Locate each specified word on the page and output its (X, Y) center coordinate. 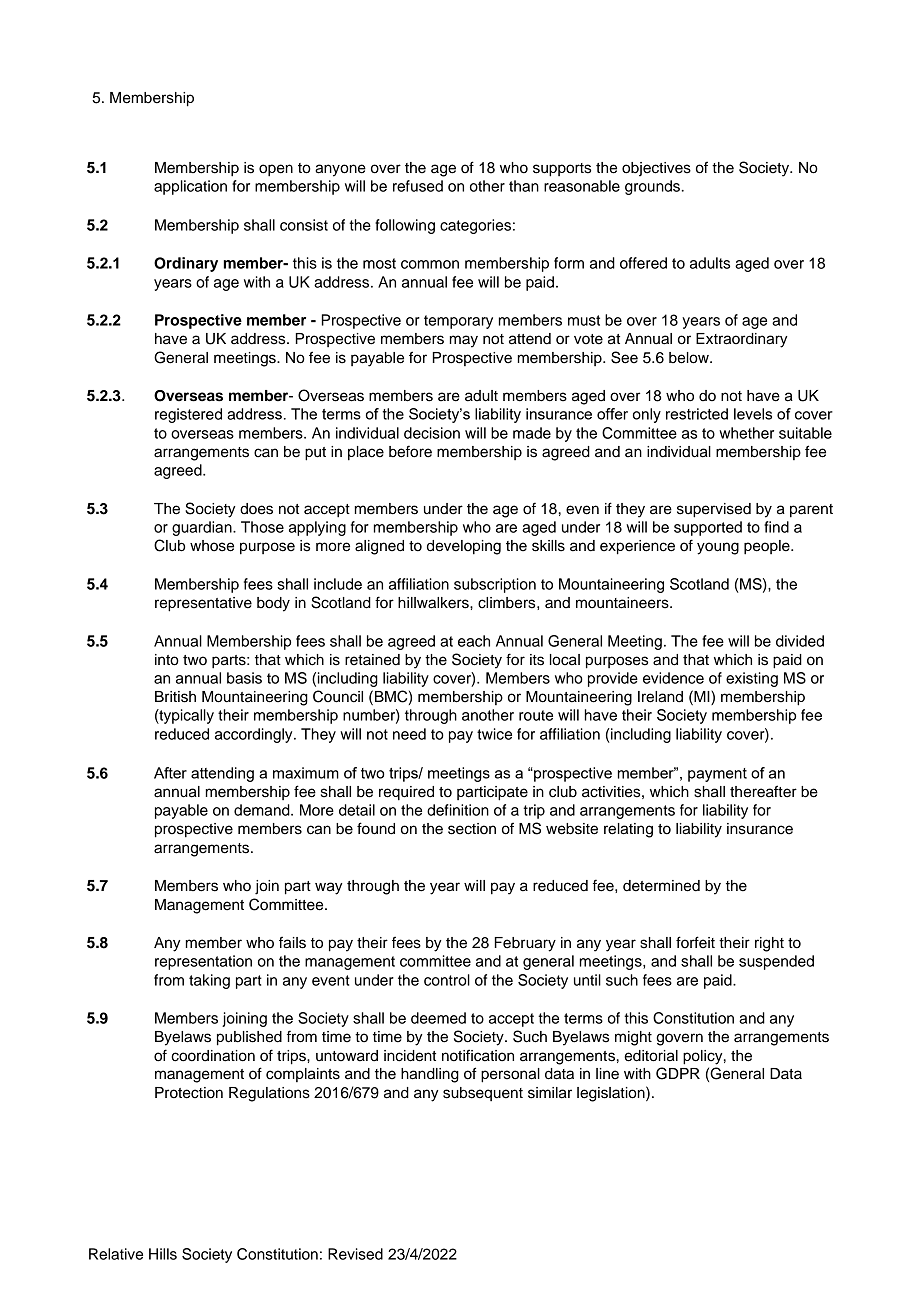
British (175, 697)
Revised (355, 1254)
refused (418, 186)
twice (494, 734)
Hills (163, 1254)
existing (752, 679)
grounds (652, 187)
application (190, 187)
